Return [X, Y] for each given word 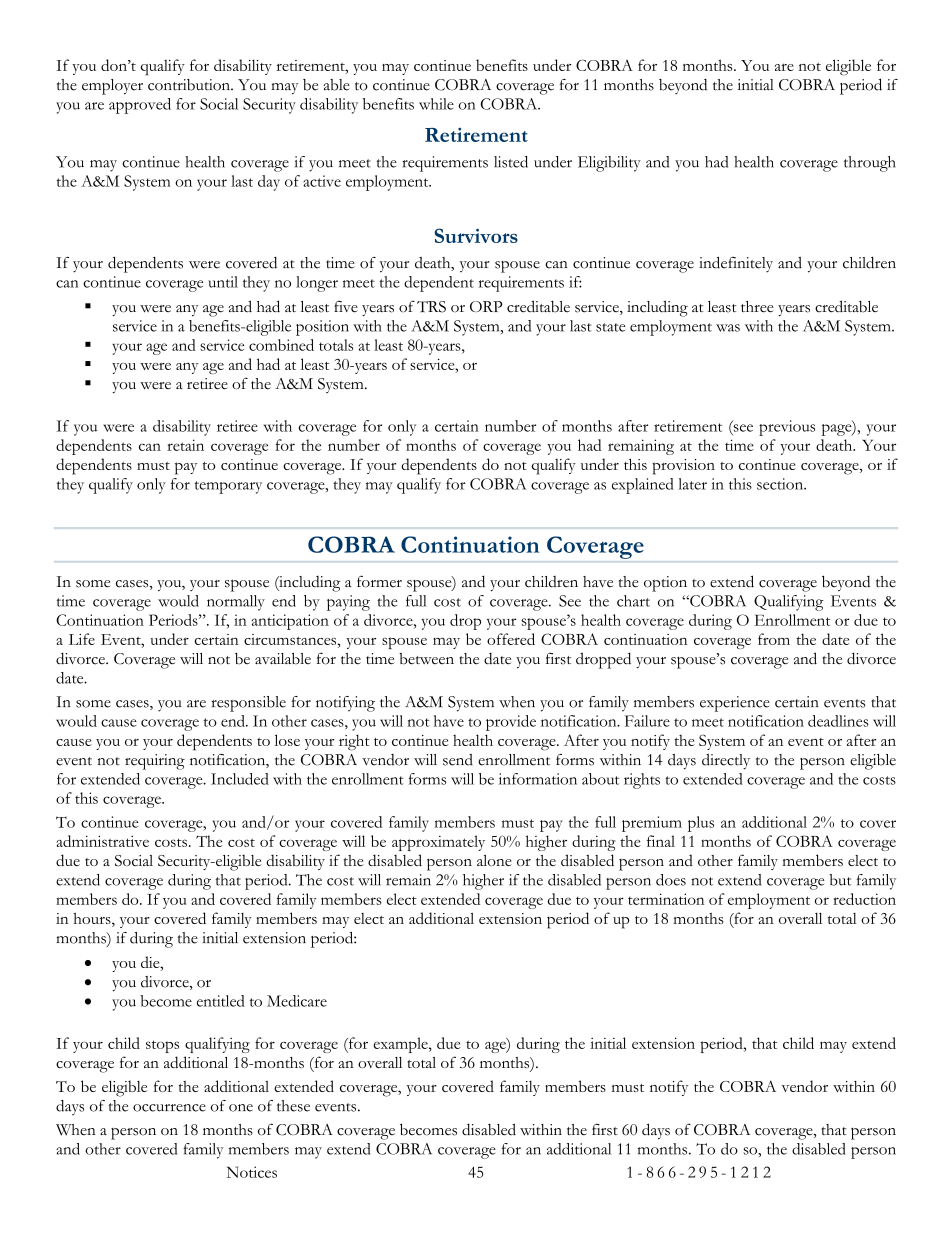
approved [140, 106]
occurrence [169, 1108]
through [870, 164]
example [401, 1045]
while [436, 104]
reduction [864, 899]
